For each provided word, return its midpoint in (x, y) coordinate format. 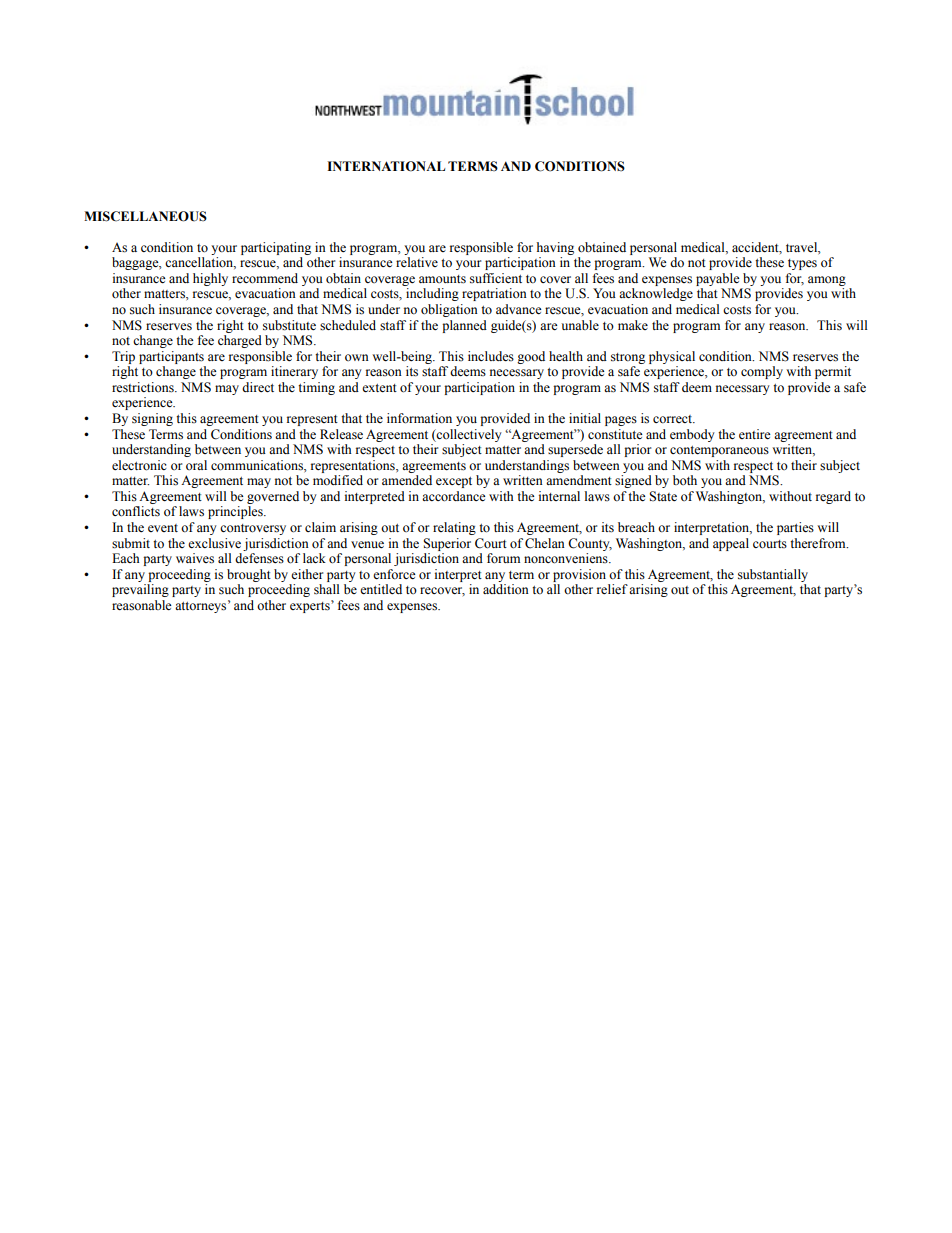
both (685, 480)
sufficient (496, 278)
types (802, 264)
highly (210, 279)
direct (258, 387)
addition (506, 589)
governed (273, 497)
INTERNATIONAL (386, 166)
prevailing (140, 590)
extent (379, 388)
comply (762, 372)
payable (718, 279)
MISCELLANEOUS (145, 216)
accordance (454, 496)
